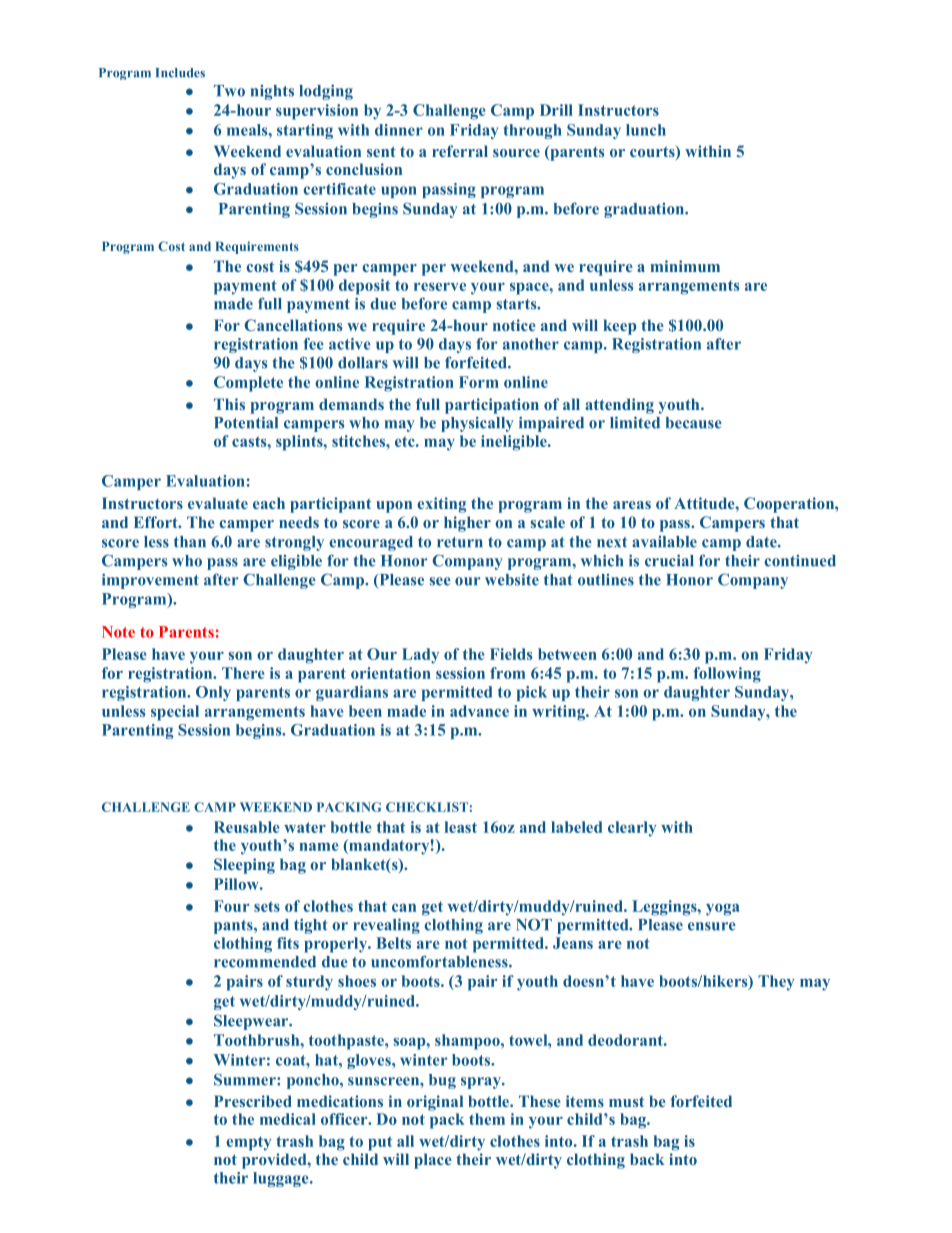  What do you see at coordinates (460, 151) in the screenshot?
I see `referral` at bounding box center [460, 151].
